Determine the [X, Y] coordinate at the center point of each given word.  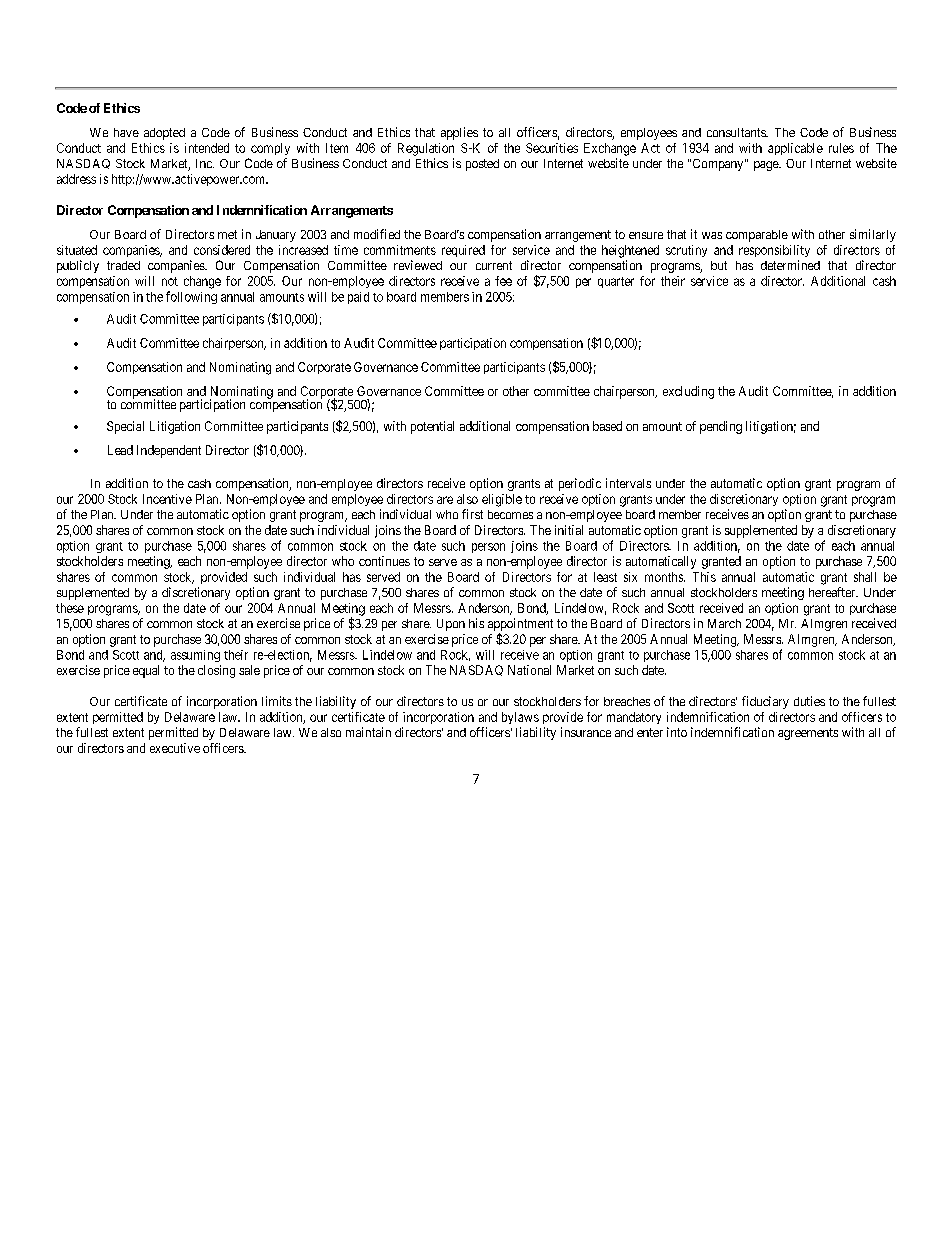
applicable [795, 149]
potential [432, 427]
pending [721, 427]
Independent [169, 451]
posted [482, 165]
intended [207, 148]
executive [175, 748]
